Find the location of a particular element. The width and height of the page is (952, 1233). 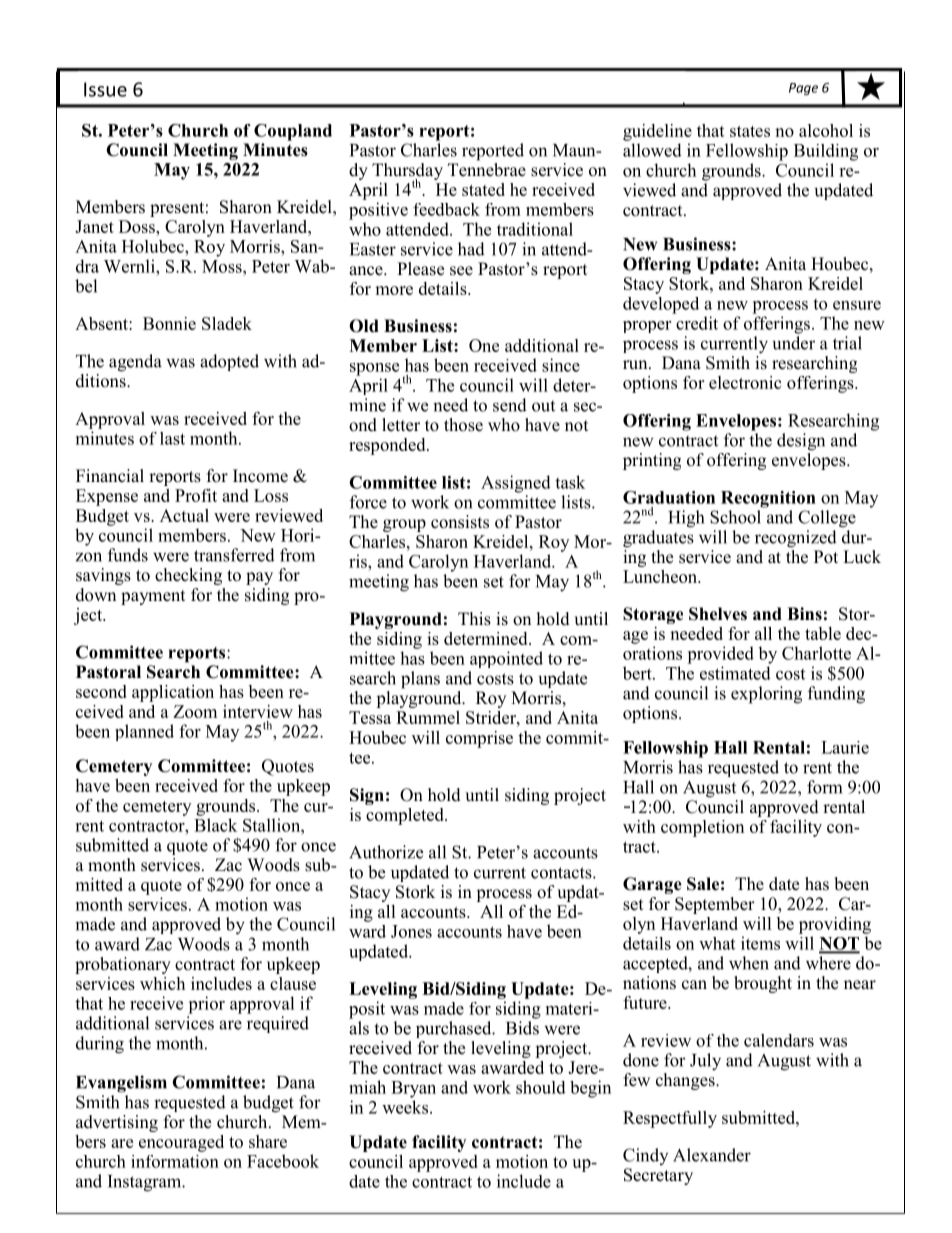

payment is located at coordinates (153, 597).
